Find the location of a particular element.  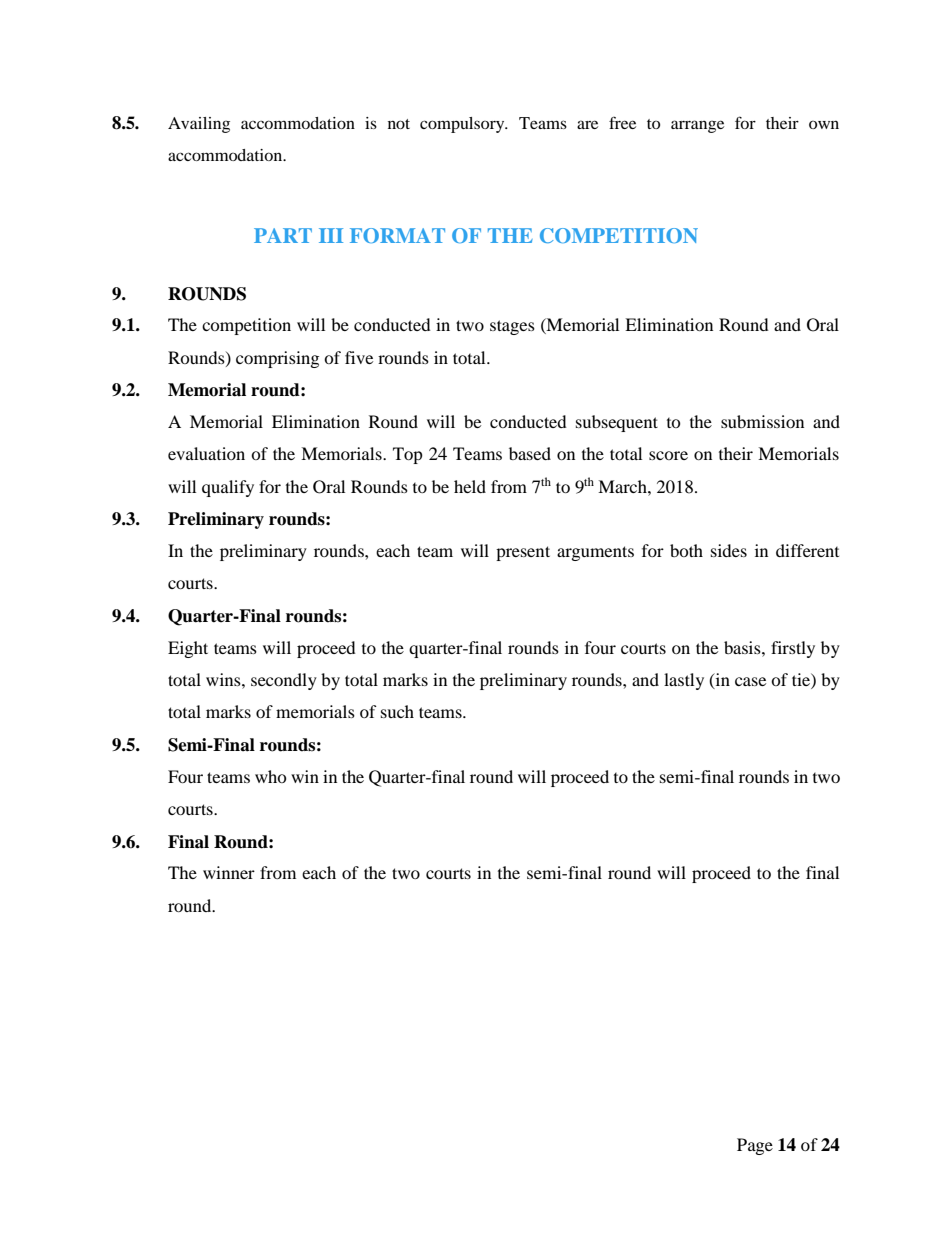

qualify is located at coordinates (228, 488).
